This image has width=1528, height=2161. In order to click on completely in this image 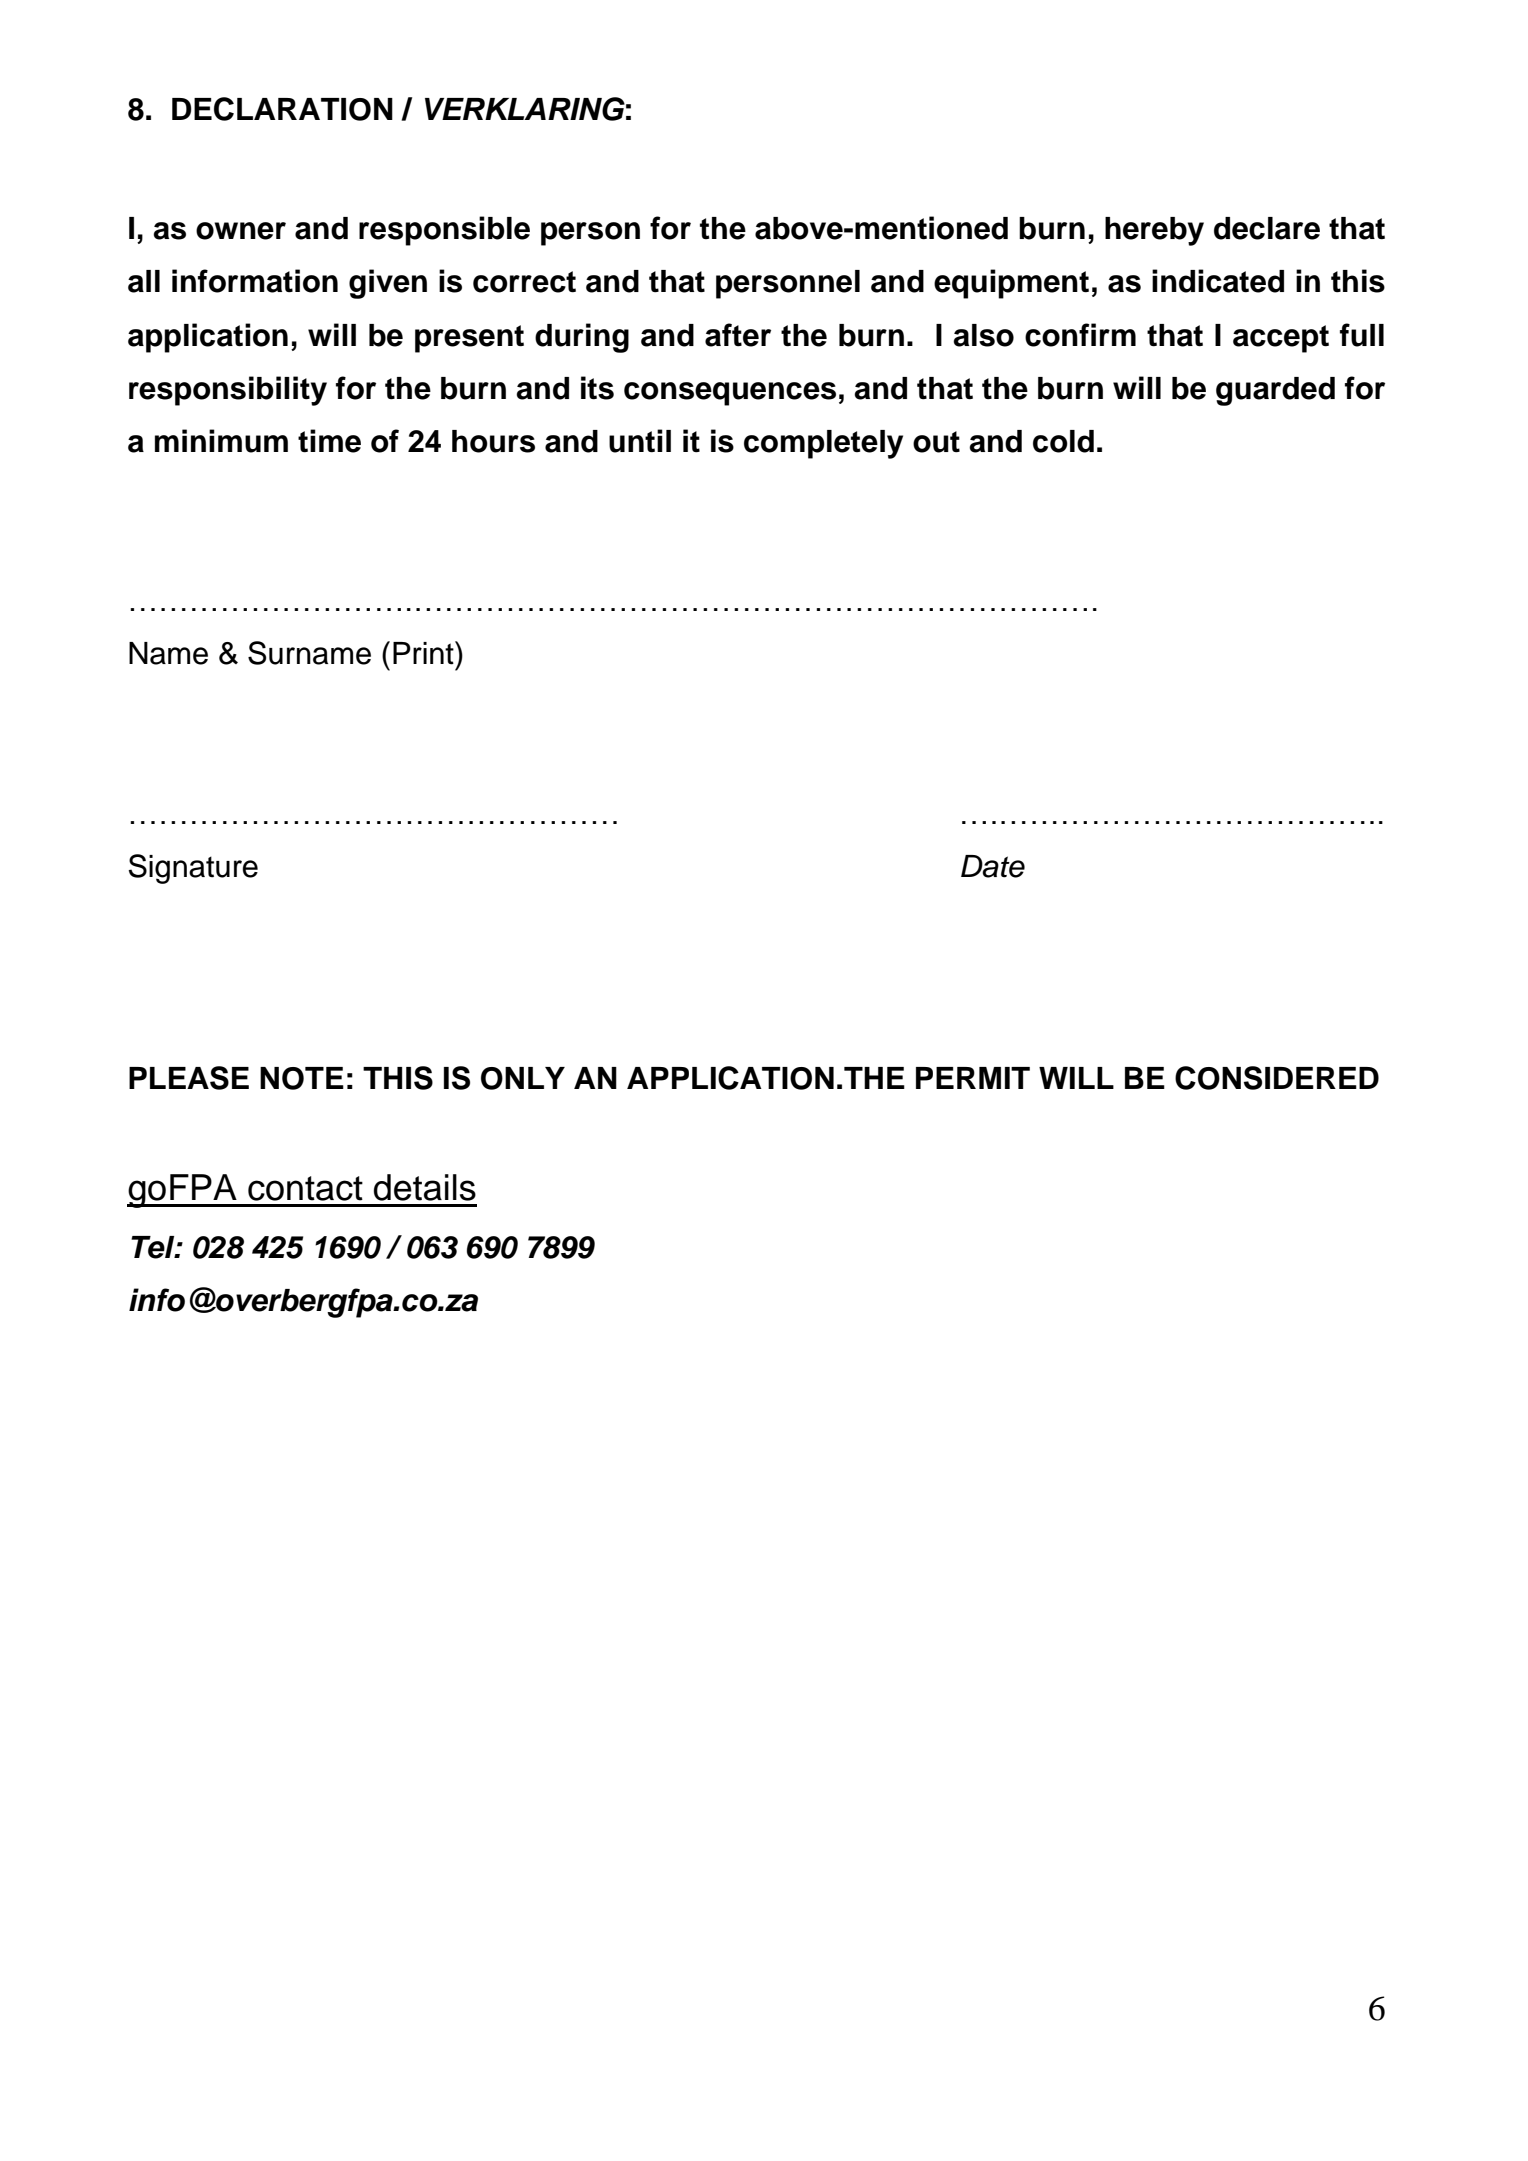, I will do `click(823, 444)`.
